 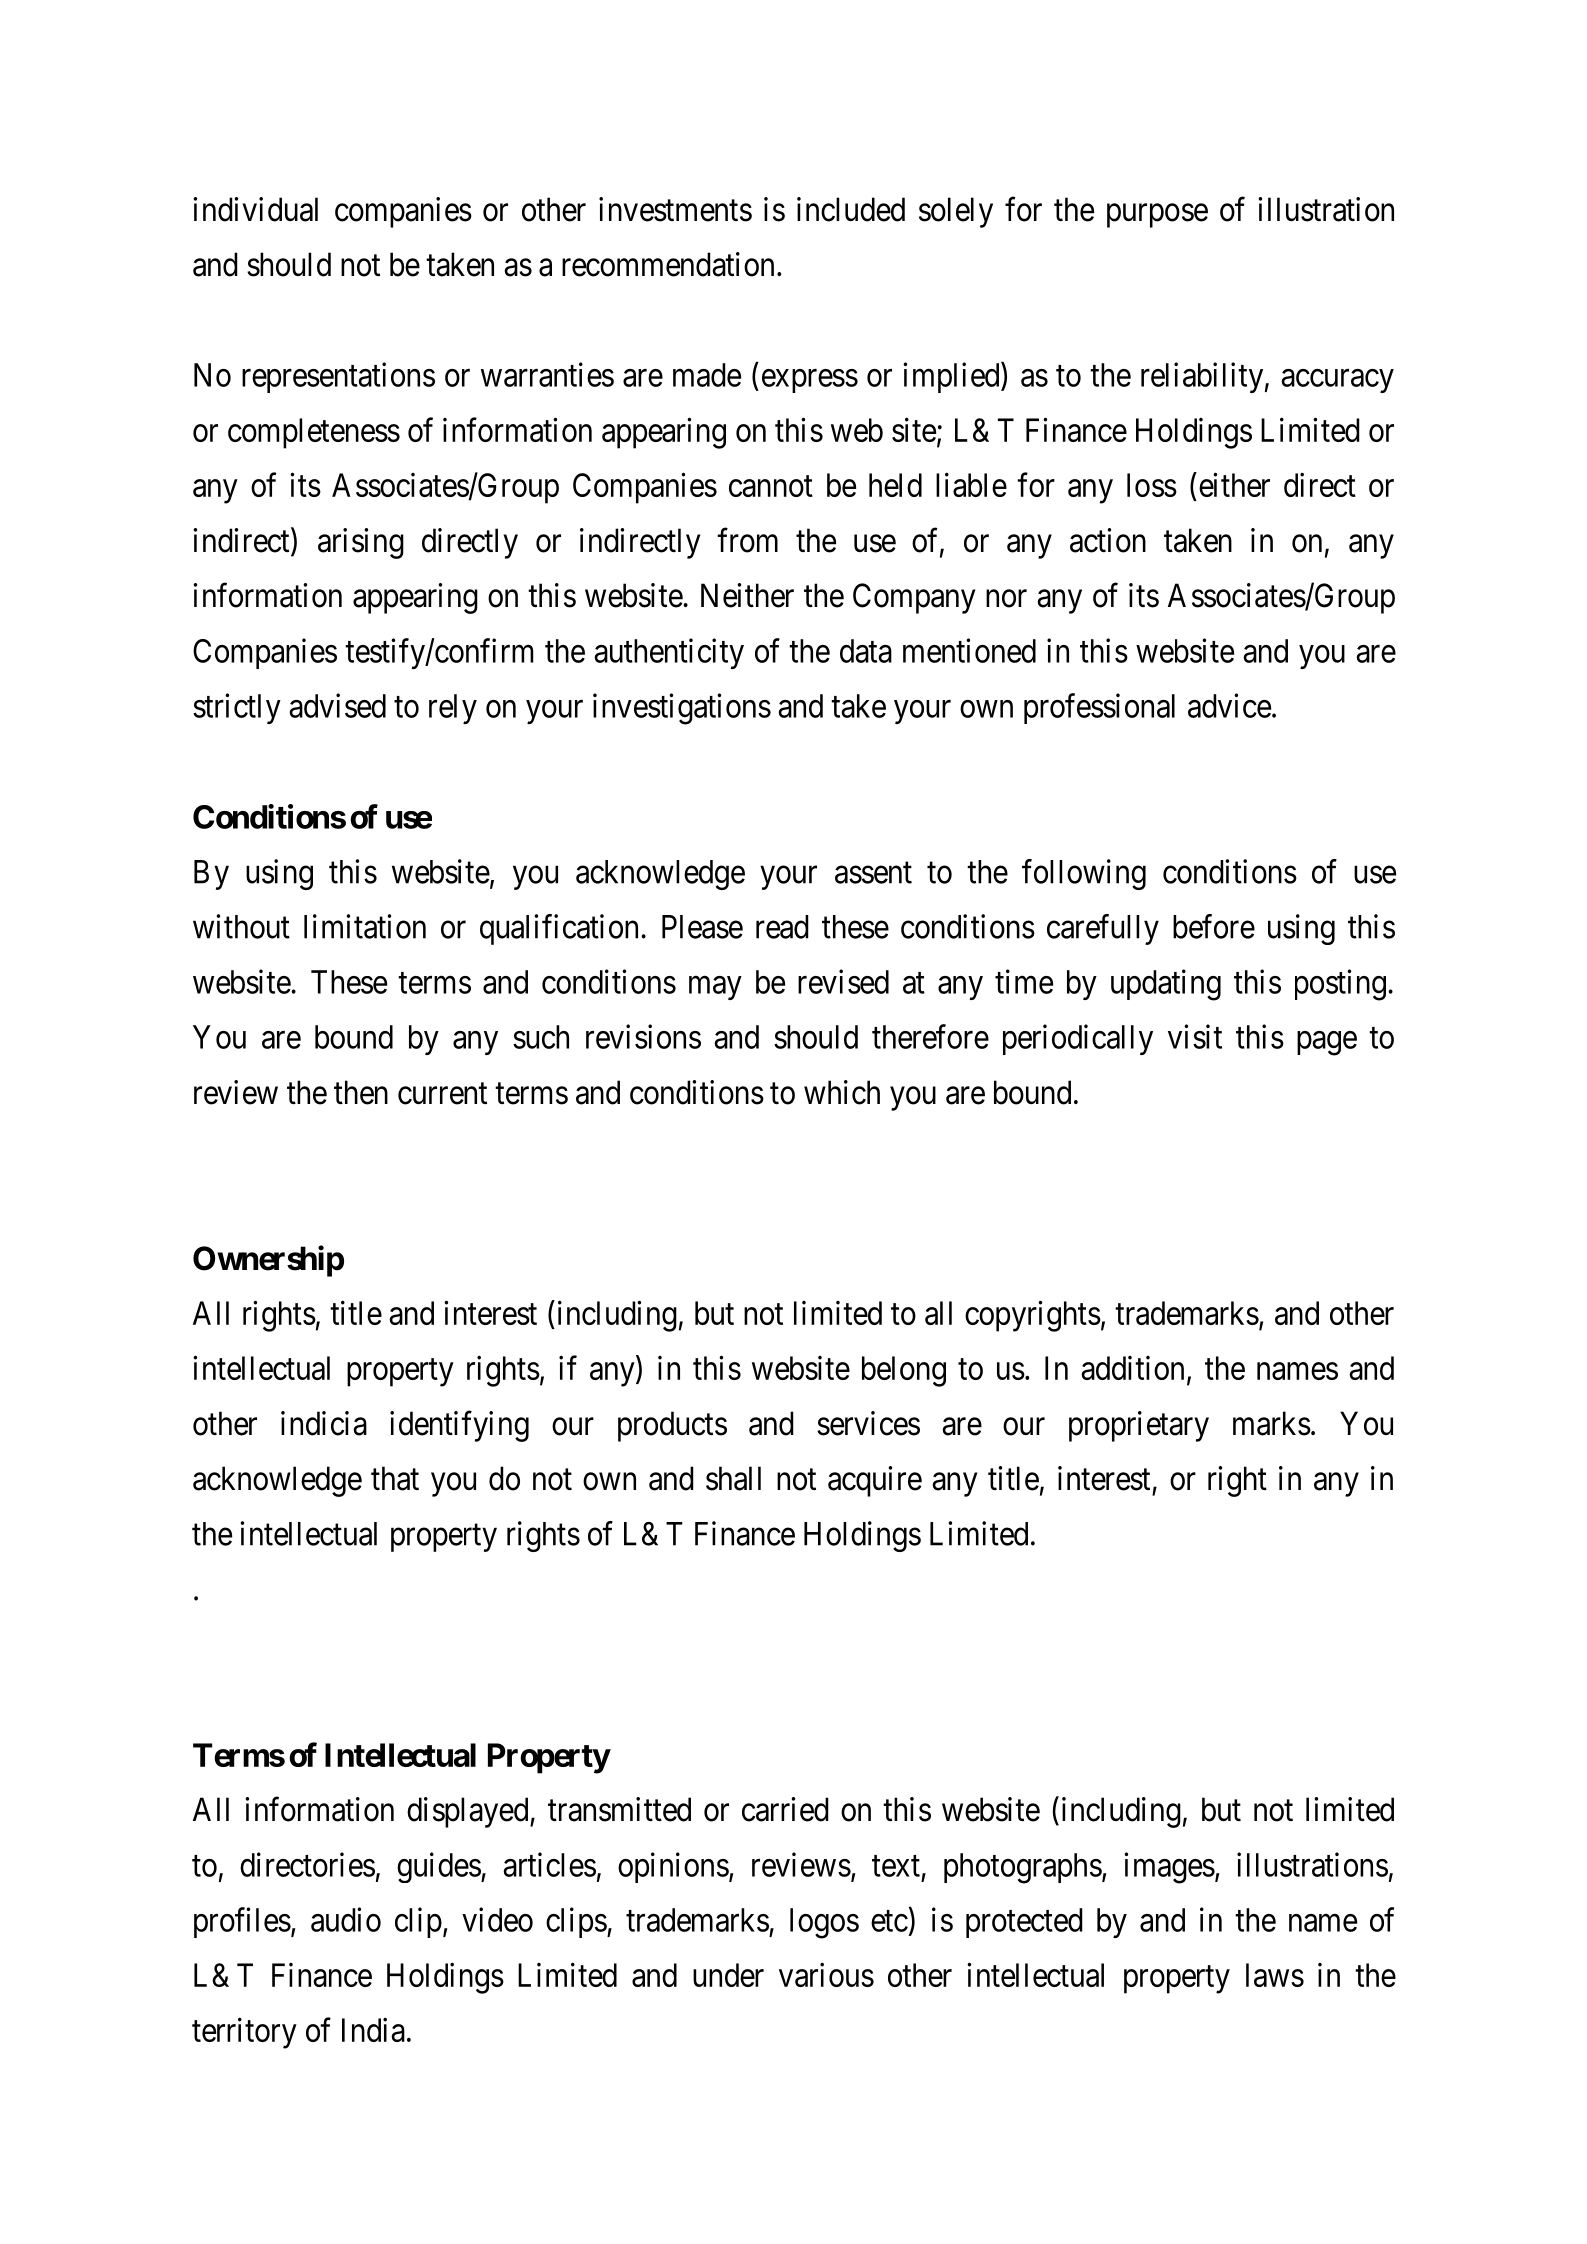 What do you see at coordinates (842, 1092) in the document?
I see `which` at bounding box center [842, 1092].
